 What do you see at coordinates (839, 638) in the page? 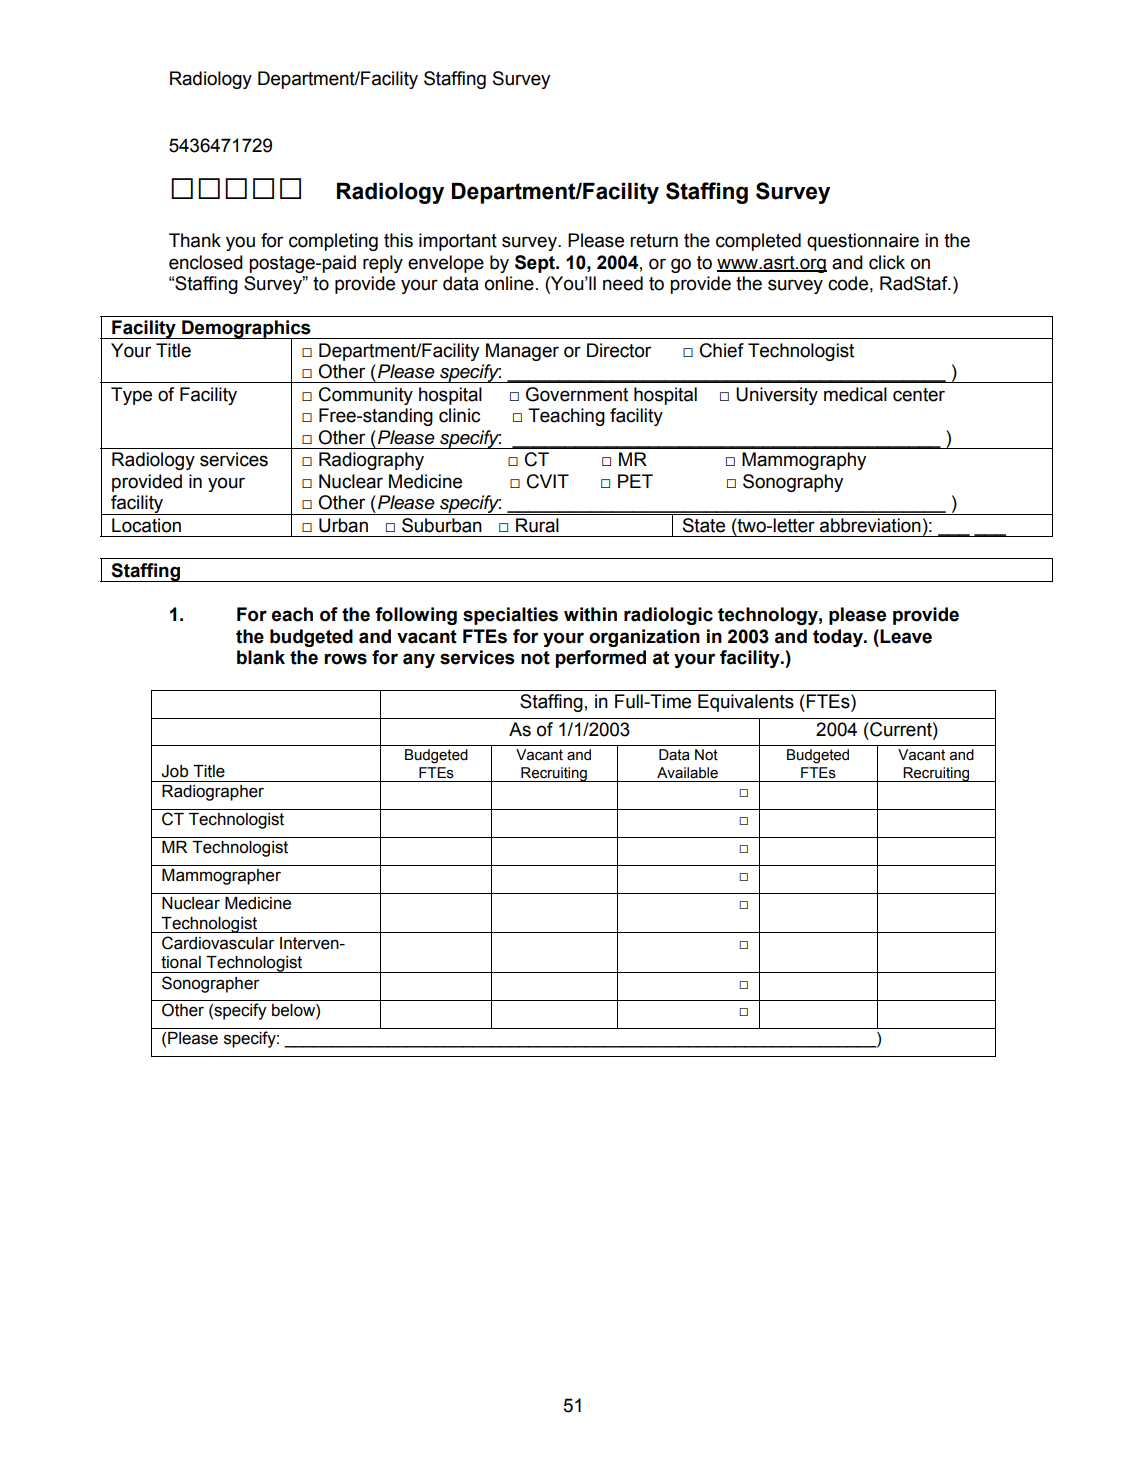
I see `today` at bounding box center [839, 638].
